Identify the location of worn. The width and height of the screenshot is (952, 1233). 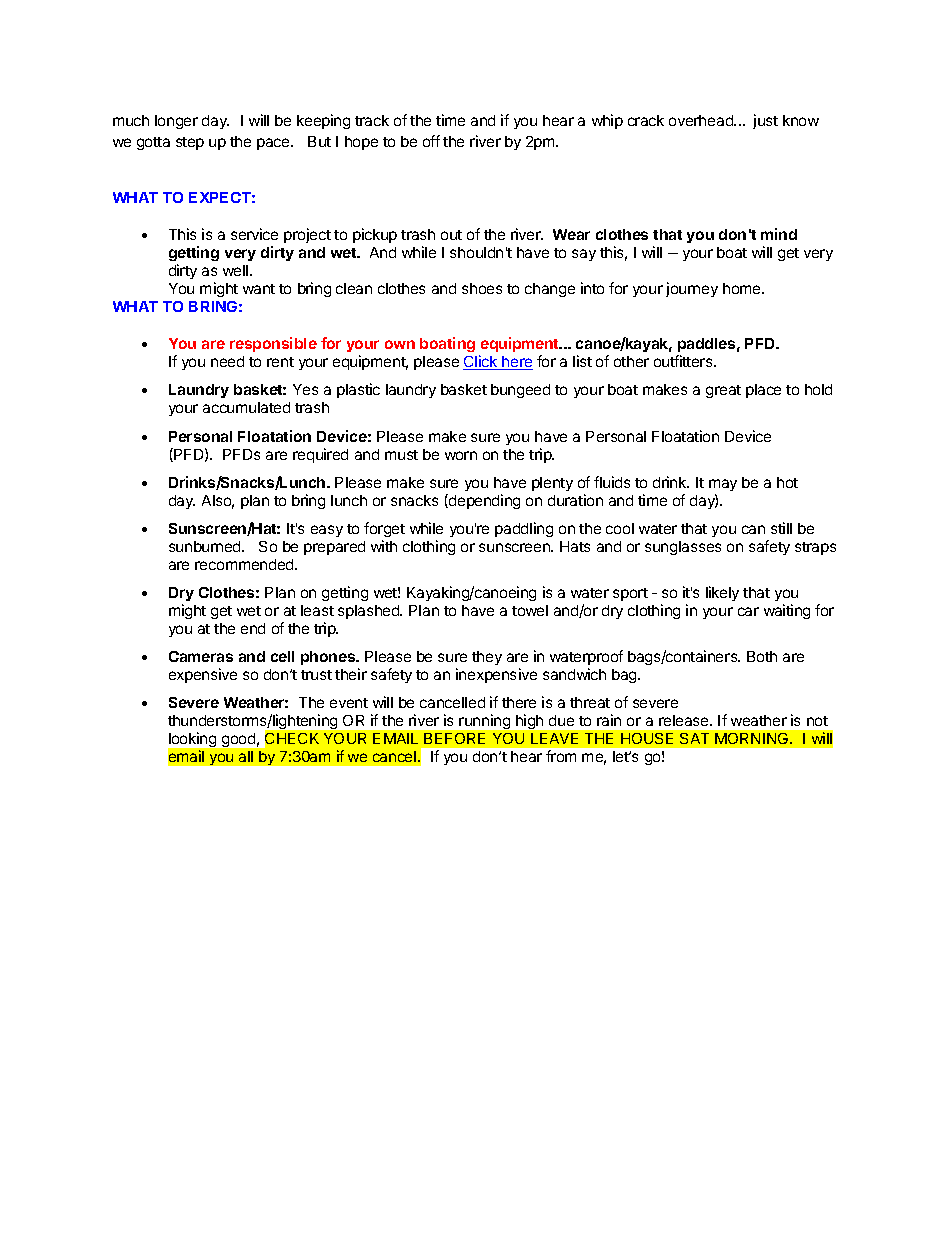
(461, 455).
